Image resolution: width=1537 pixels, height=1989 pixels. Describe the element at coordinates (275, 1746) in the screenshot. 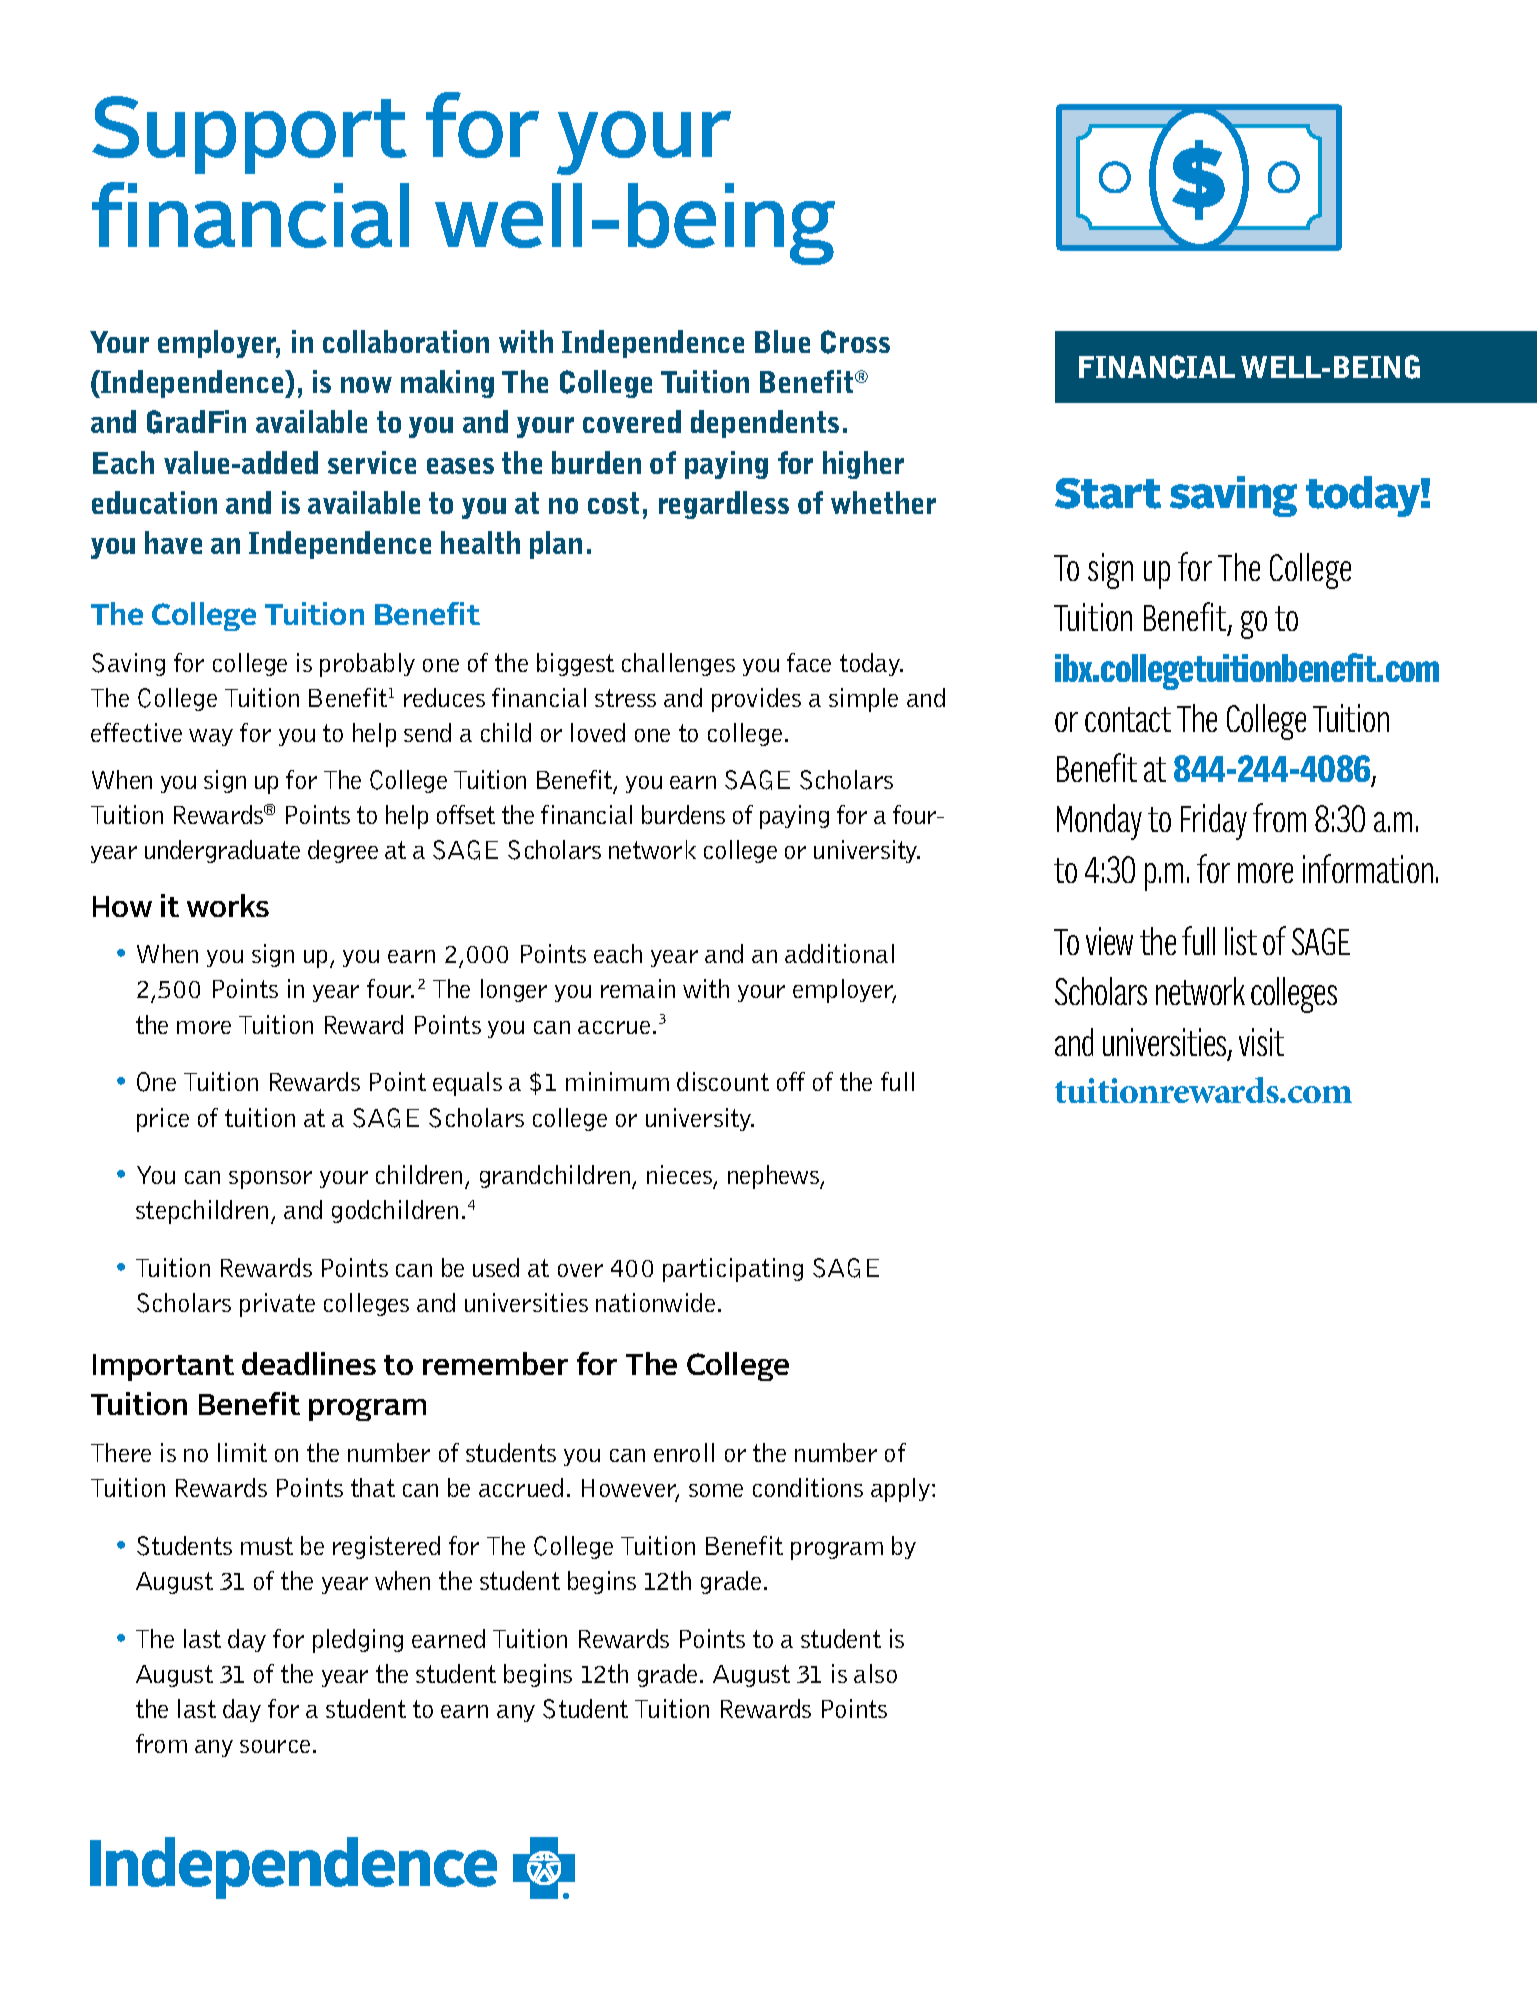

I see `source` at that location.
